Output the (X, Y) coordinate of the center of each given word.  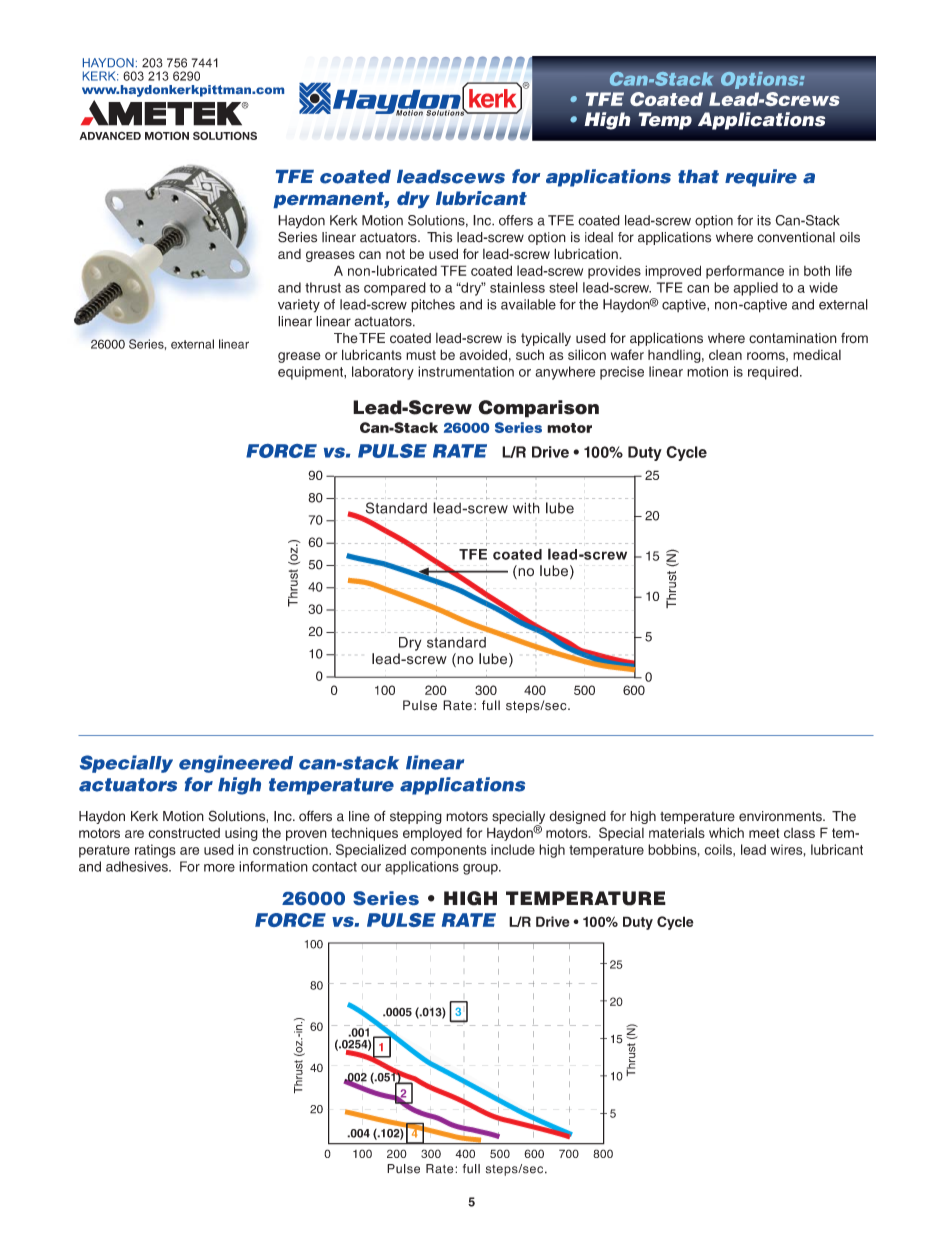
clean (725, 355)
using (241, 834)
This (439, 237)
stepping (416, 817)
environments (781, 816)
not (395, 254)
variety (299, 306)
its (764, 220)
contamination (793, 338)
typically (546, 339)
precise (622, 373)
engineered (236, 764)
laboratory (383, 373)
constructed (184, 833)
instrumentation (466, 371)
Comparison (538, 409)
